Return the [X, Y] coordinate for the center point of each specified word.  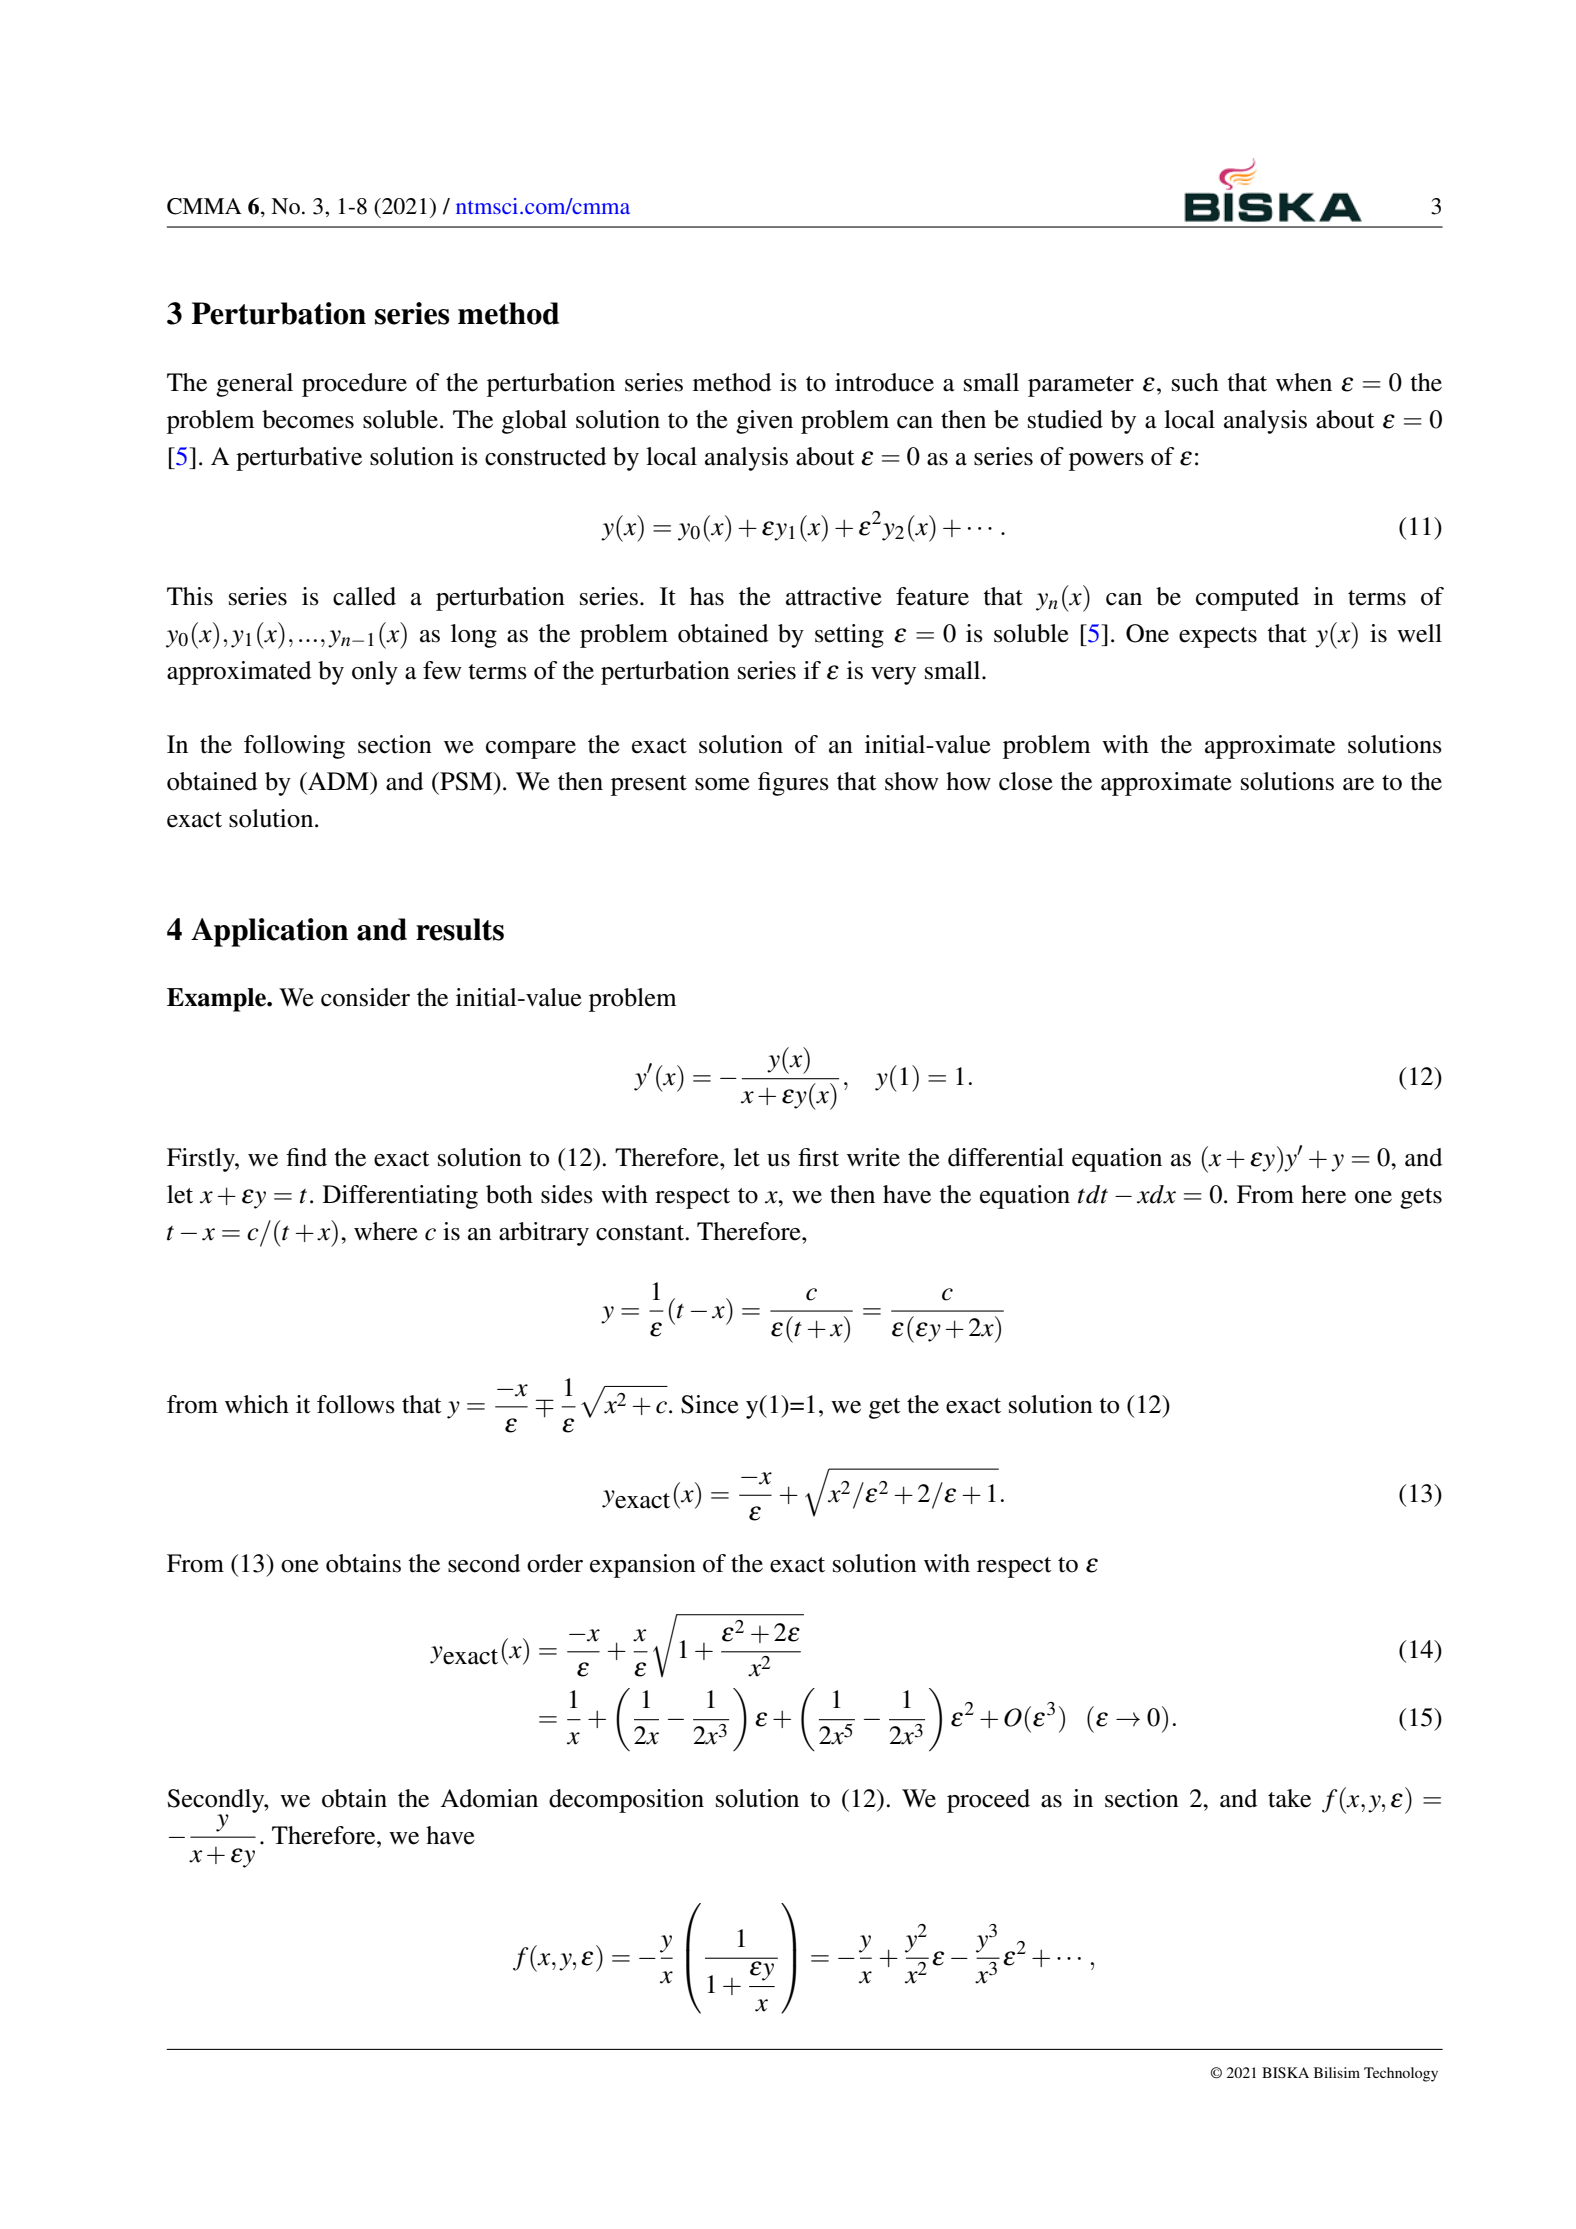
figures [793, 784]
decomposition [626, 1801]
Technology [1401, 2074]
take [1289, 1798]
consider [365, 997]
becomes [308, 419]
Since [710, 1404]
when [1304, 382]
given [764, 422]
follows [356, 1404]
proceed [988, 1801]
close [1026, 781]
